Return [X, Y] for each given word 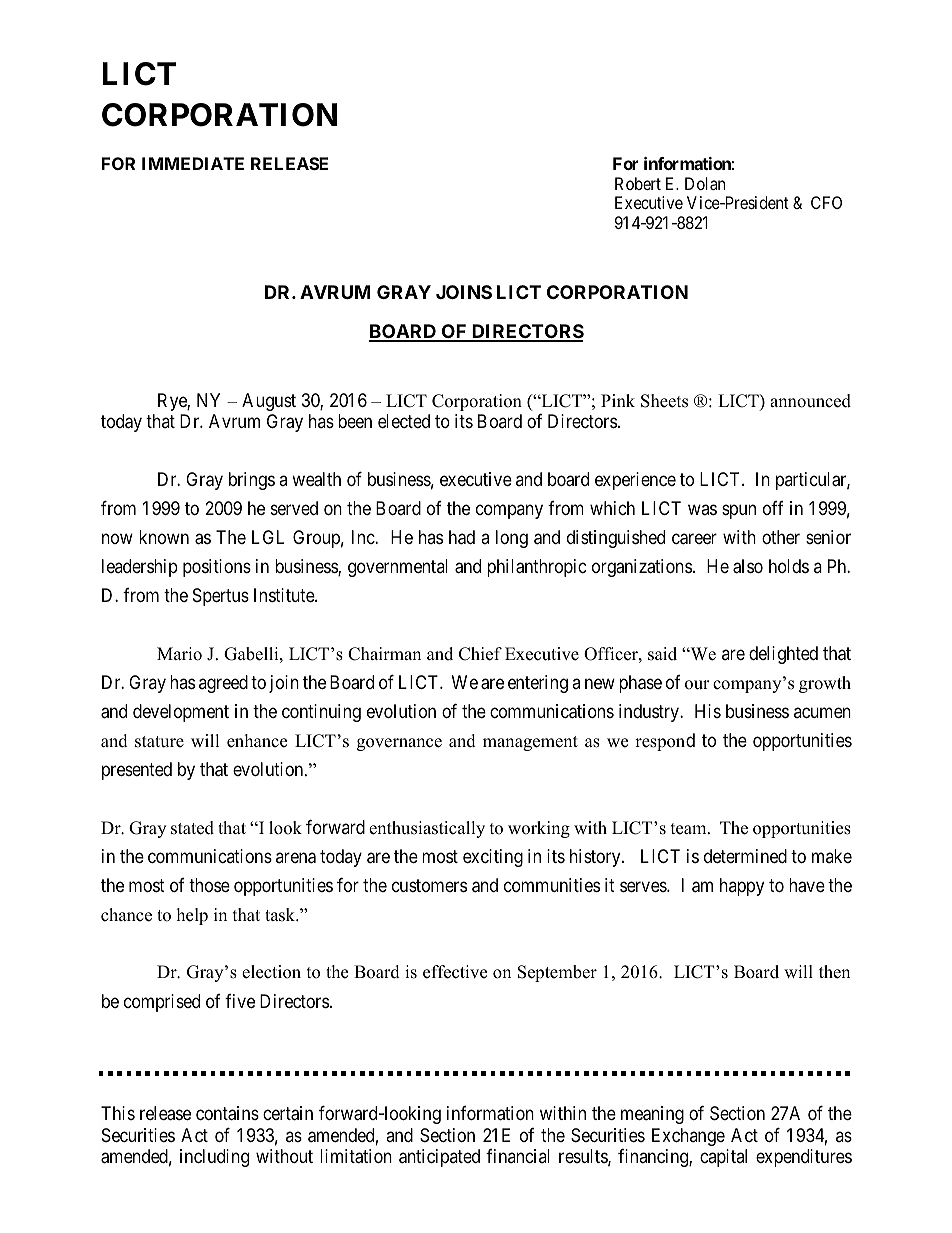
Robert [638, 183]
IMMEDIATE [193, 163]
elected [404, 421]
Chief [480, 654]
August [269, 402]
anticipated [439, 1158]
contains [227, 1113]
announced [810, 401]
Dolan [705, 183]
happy [742, 887]
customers [429, 885]
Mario [179, 654]
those [209, 885]
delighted [783, 655]
